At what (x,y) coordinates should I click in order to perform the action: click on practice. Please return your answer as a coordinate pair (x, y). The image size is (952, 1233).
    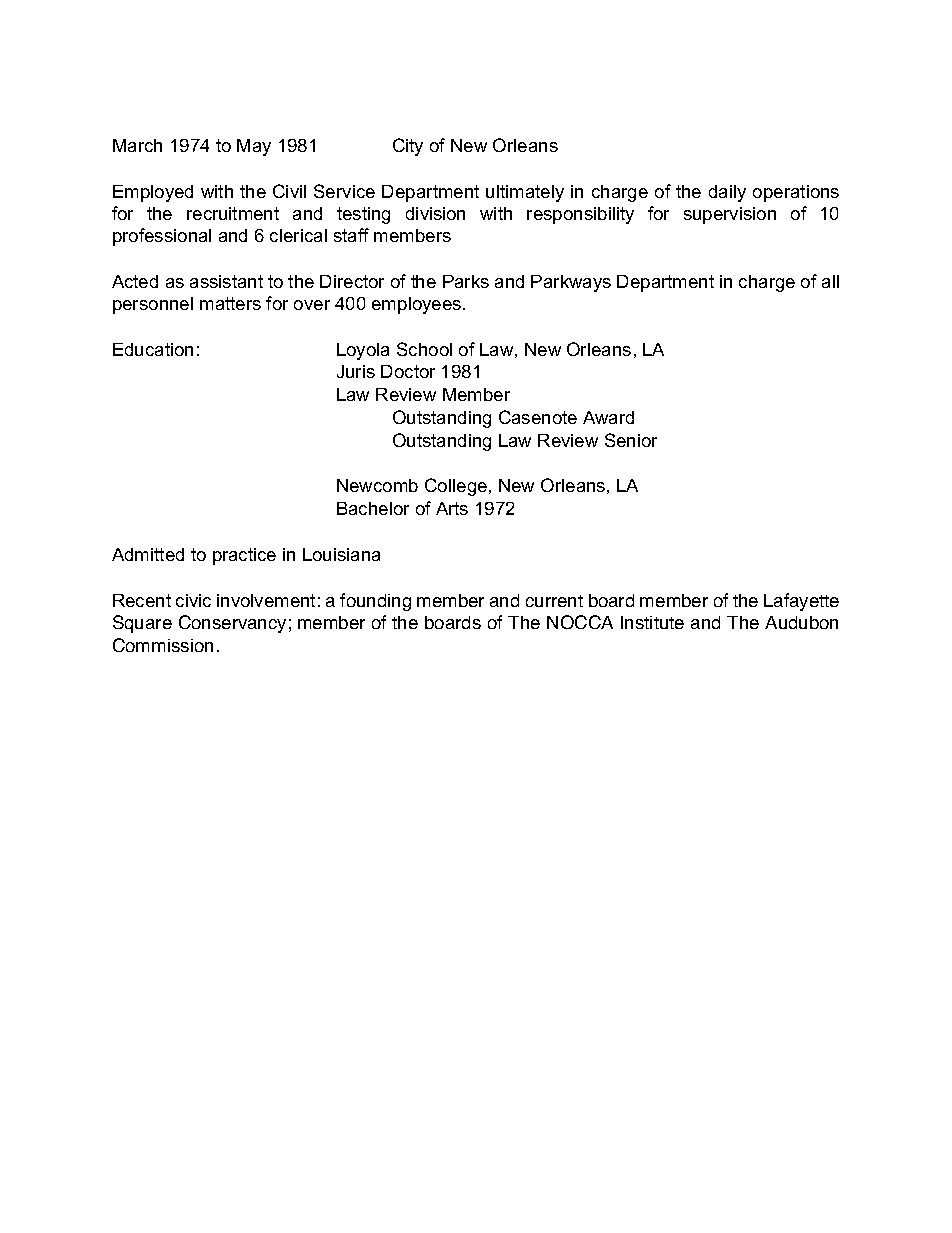
    Looking at the image, I should click on (244, 556).
